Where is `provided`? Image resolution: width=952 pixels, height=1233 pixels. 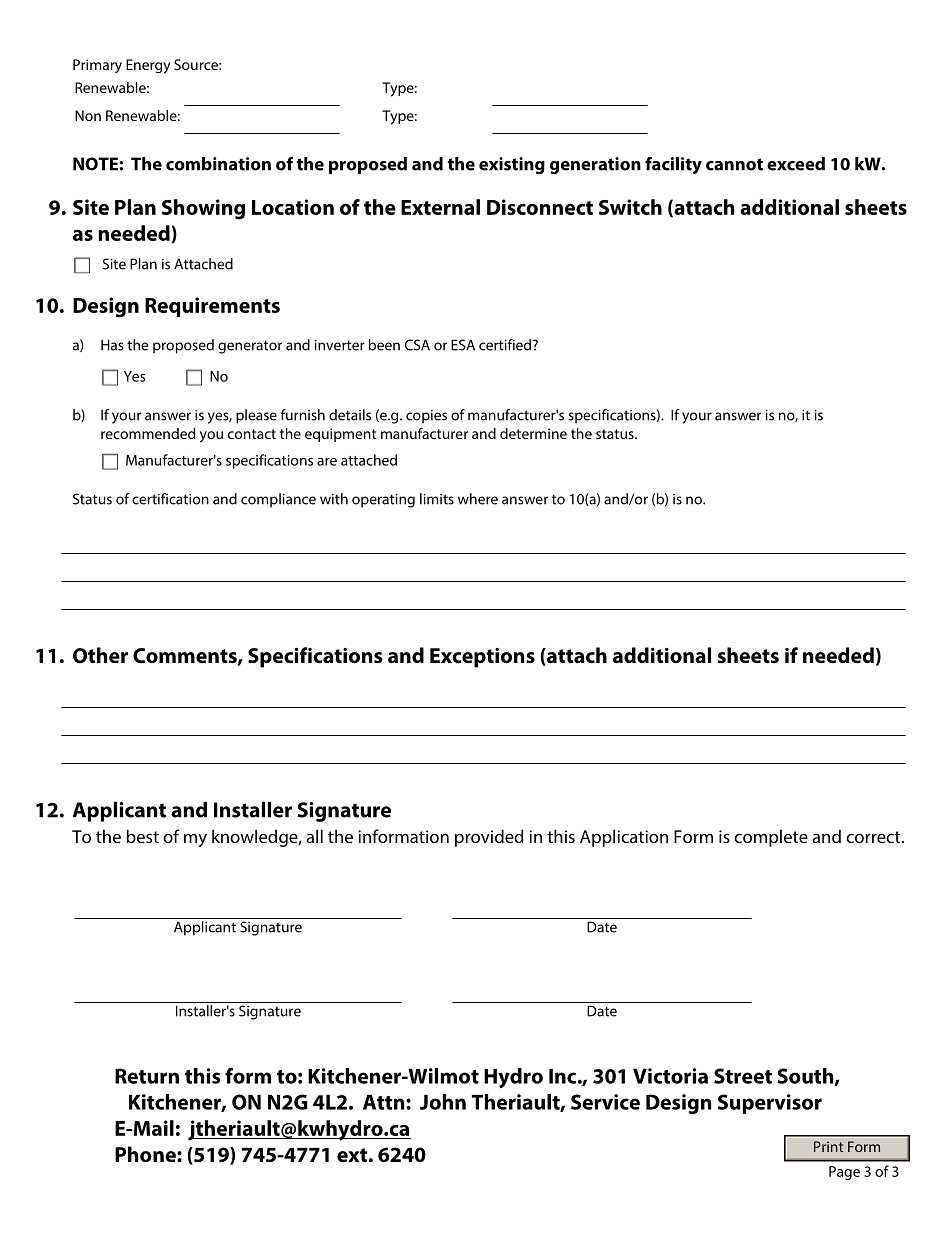 provided is located at coordinates (489, 838).
